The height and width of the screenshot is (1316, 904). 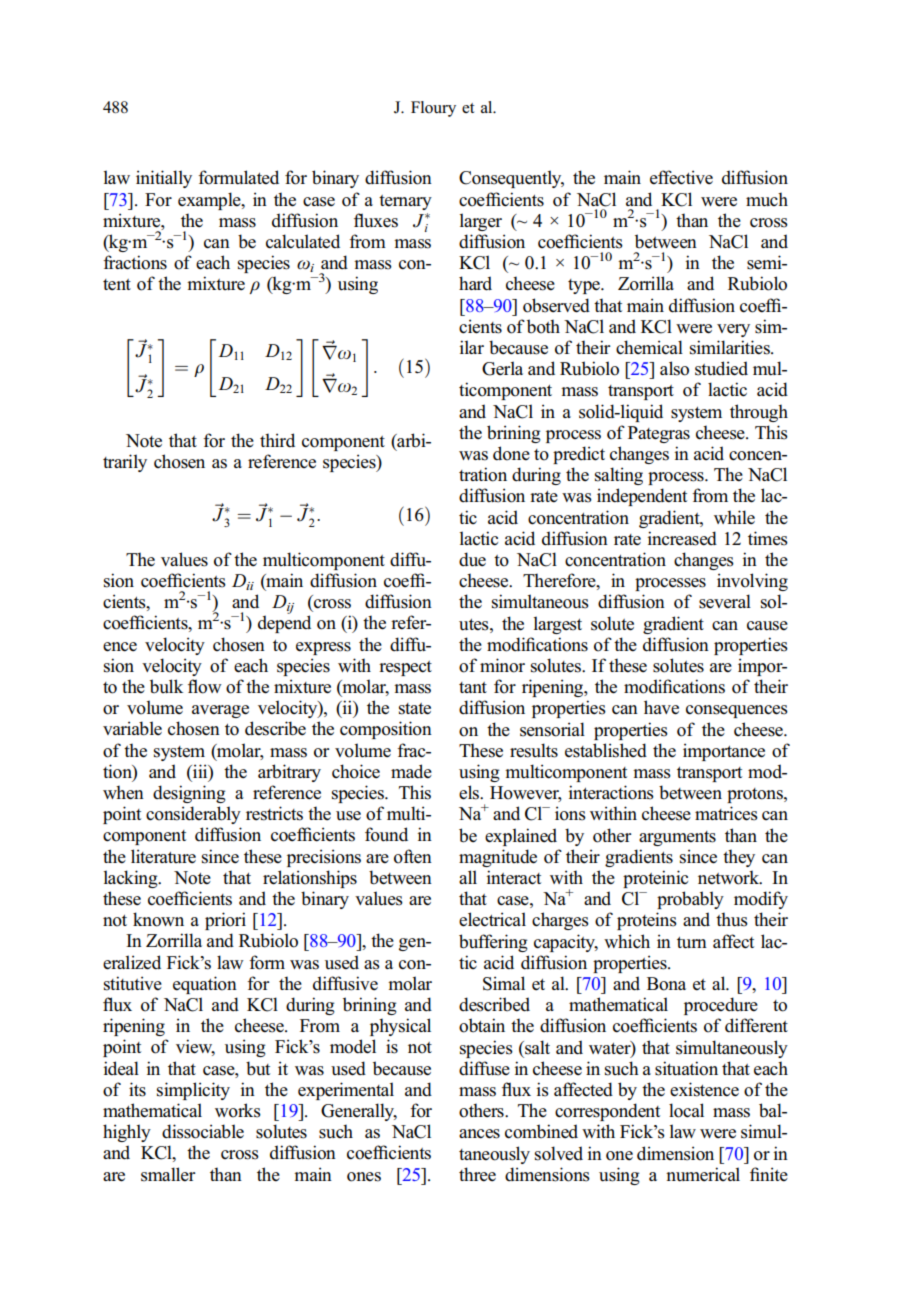 What do you see at coordinates (210, 201) in the screenshot?
I see `example` at bounding box center [210, 201].
